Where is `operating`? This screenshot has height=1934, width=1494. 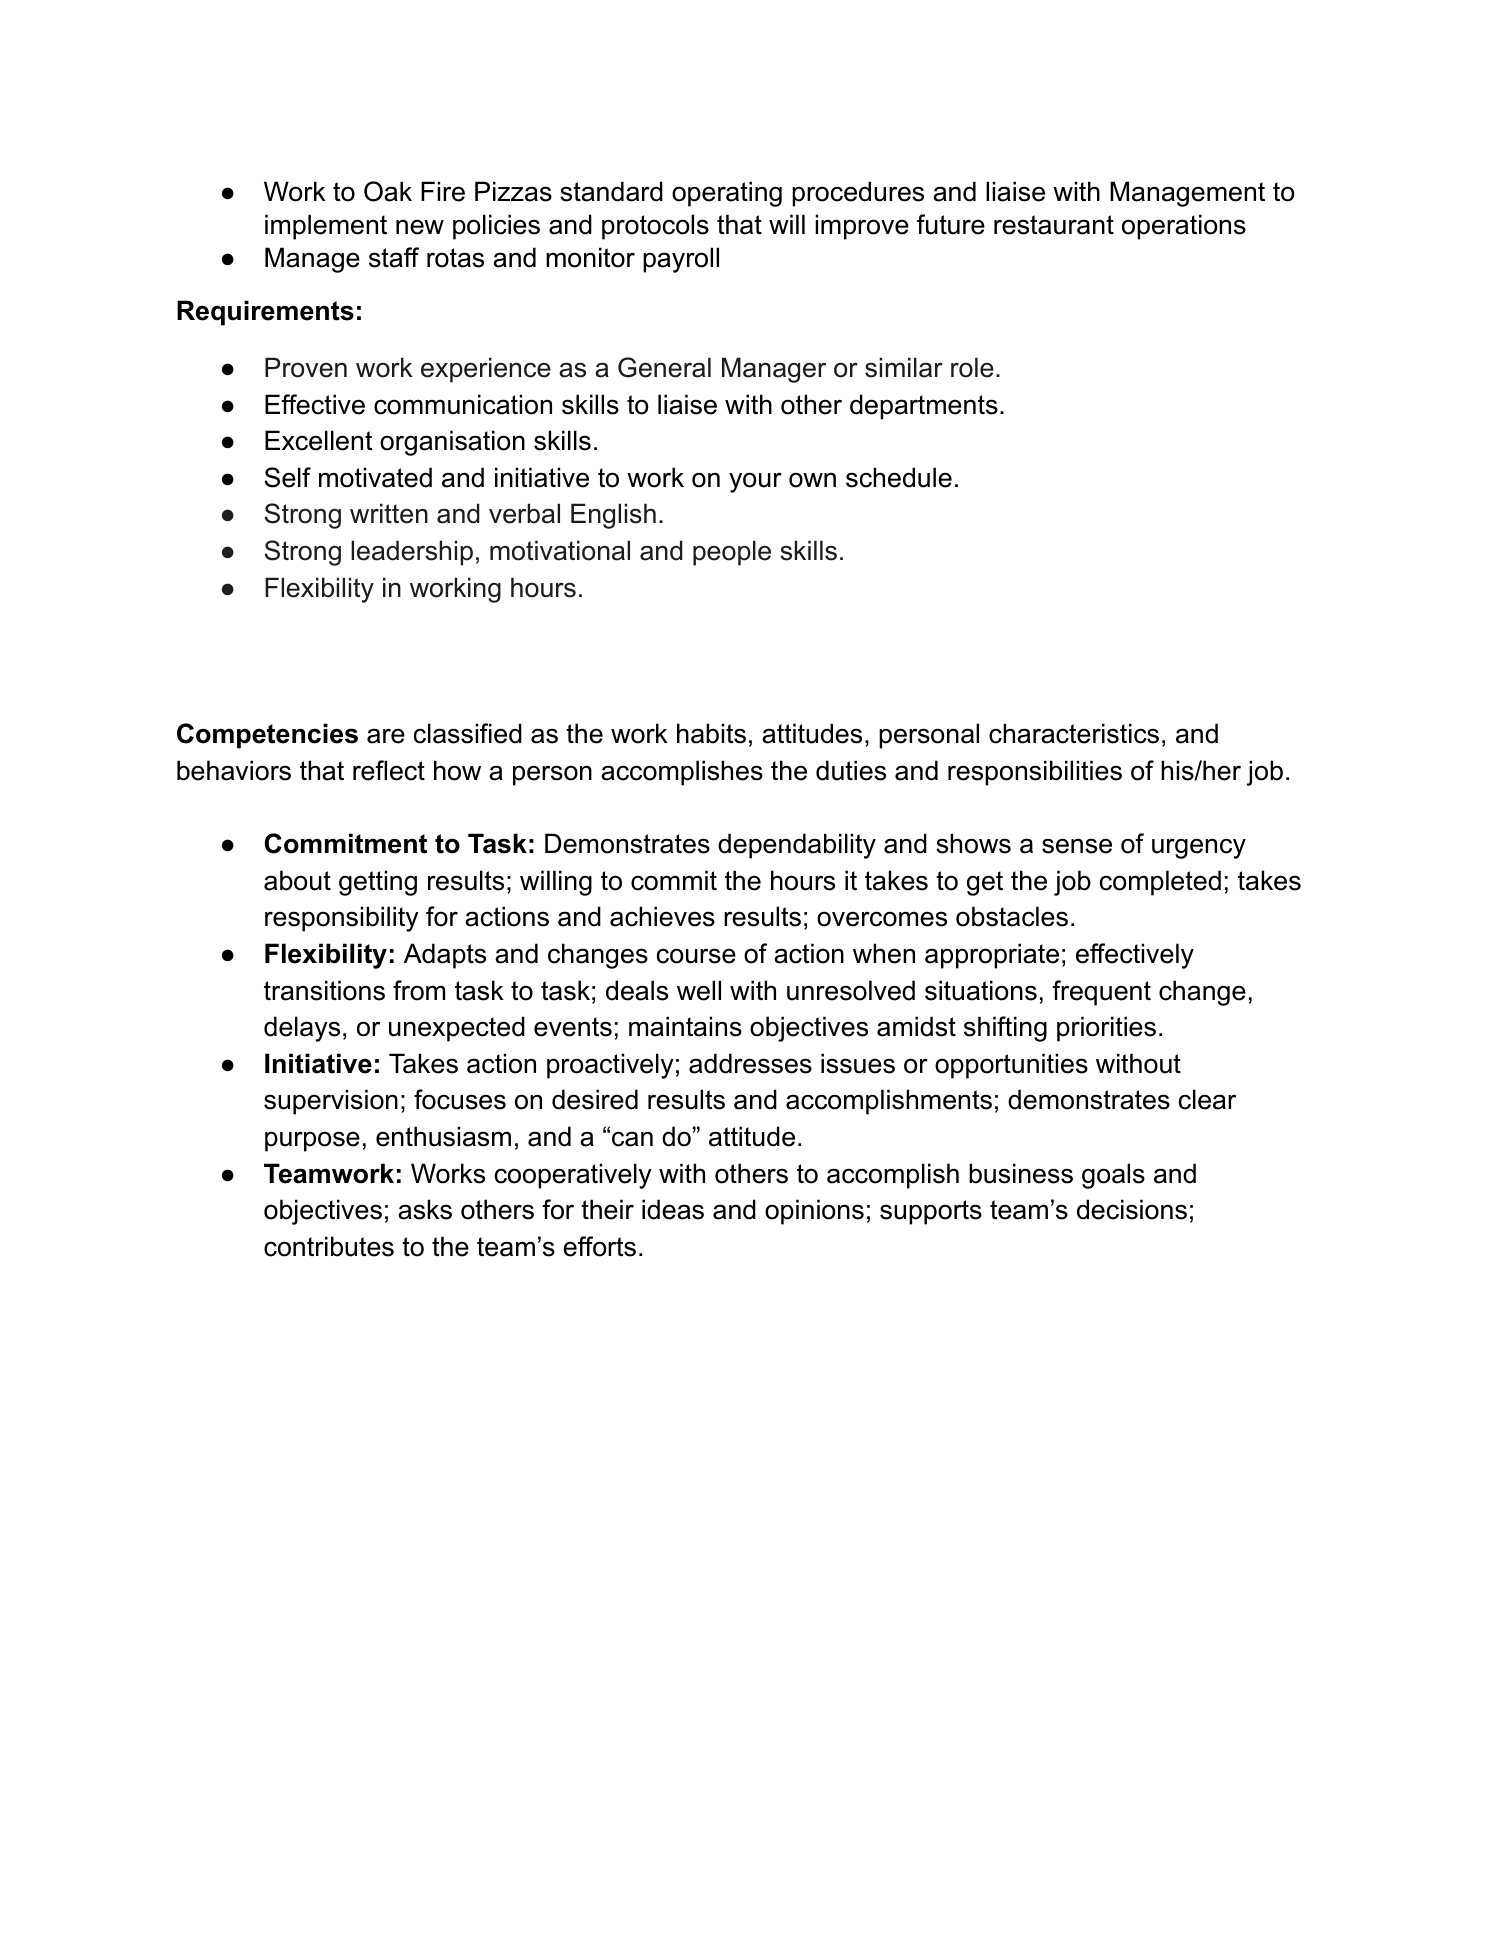 operating is located at coordinates (727, 194).
